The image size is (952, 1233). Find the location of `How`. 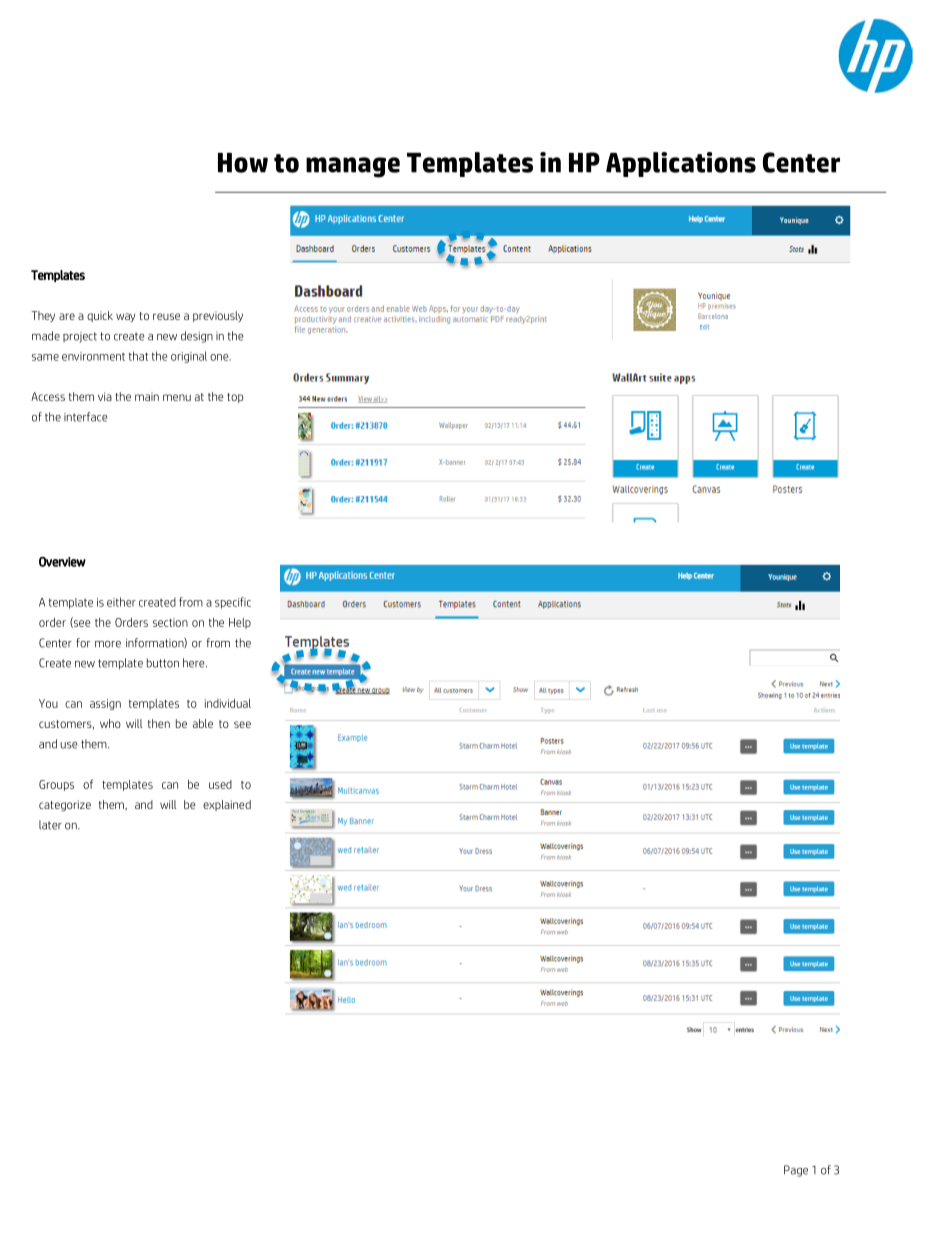

How is located at coordinates (243, 163).
